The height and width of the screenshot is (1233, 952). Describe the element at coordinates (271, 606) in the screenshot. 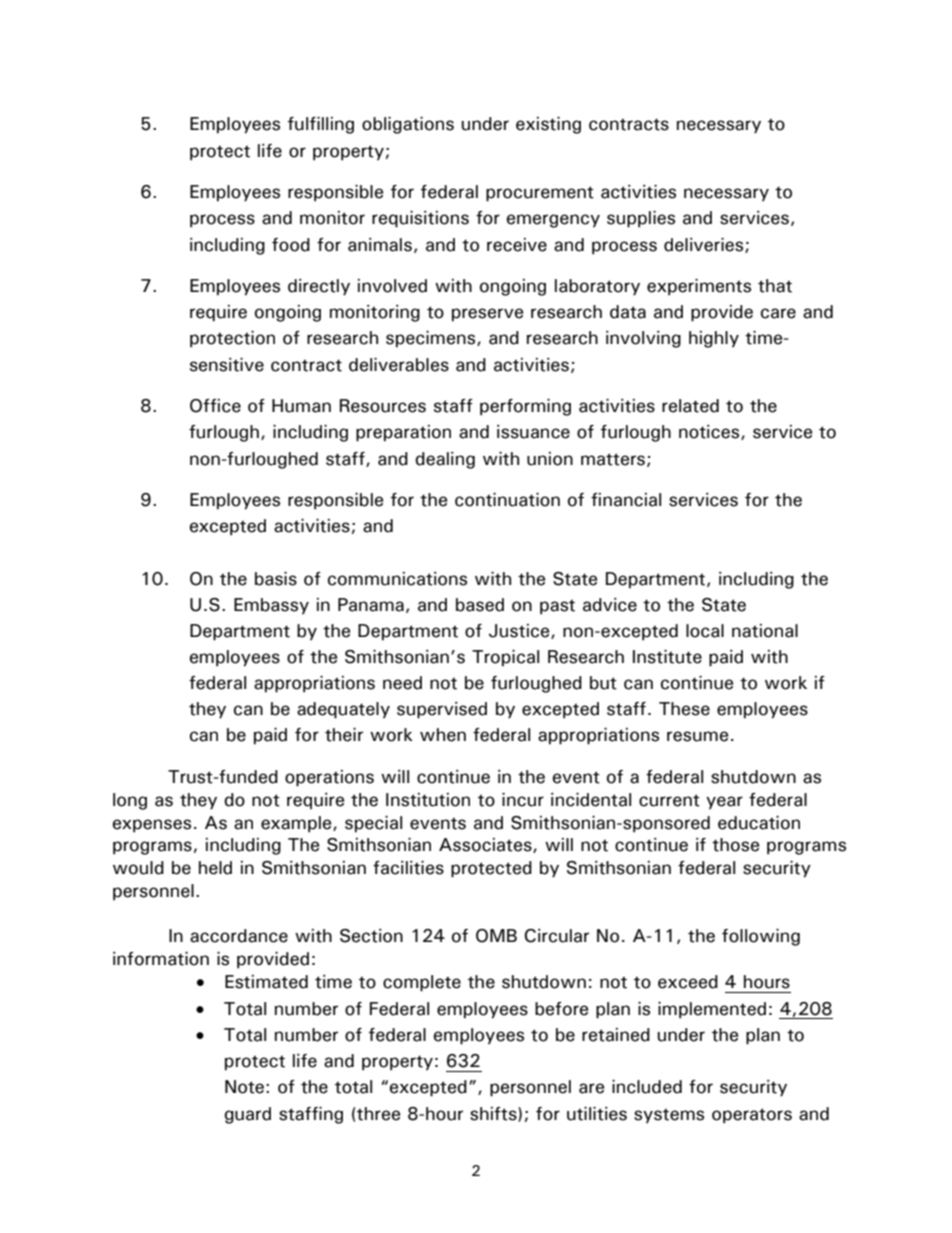

I see `Embassy` at that location.
